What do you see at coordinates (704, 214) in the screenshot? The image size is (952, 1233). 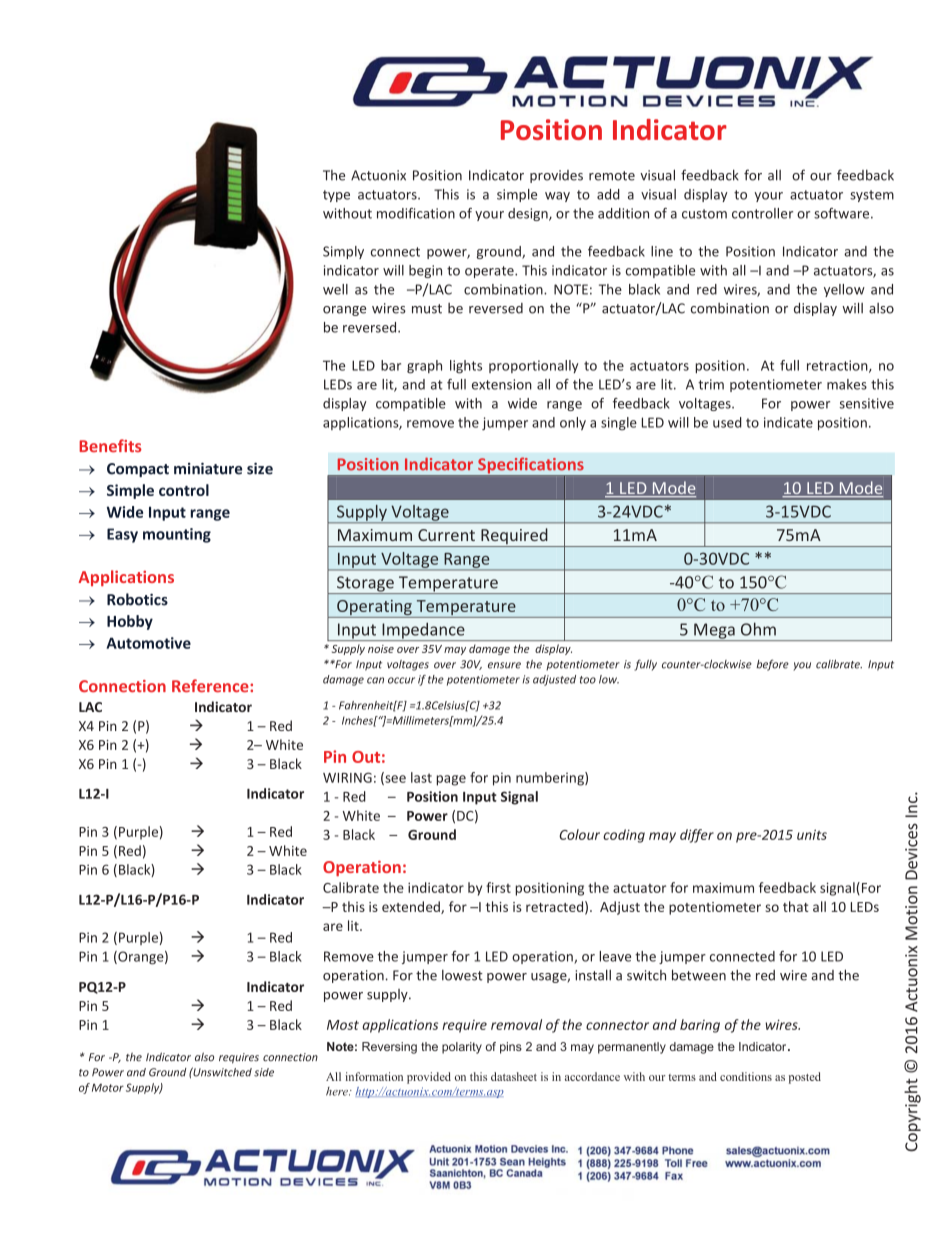 I see `custom` at bounding box center [704, 214].
